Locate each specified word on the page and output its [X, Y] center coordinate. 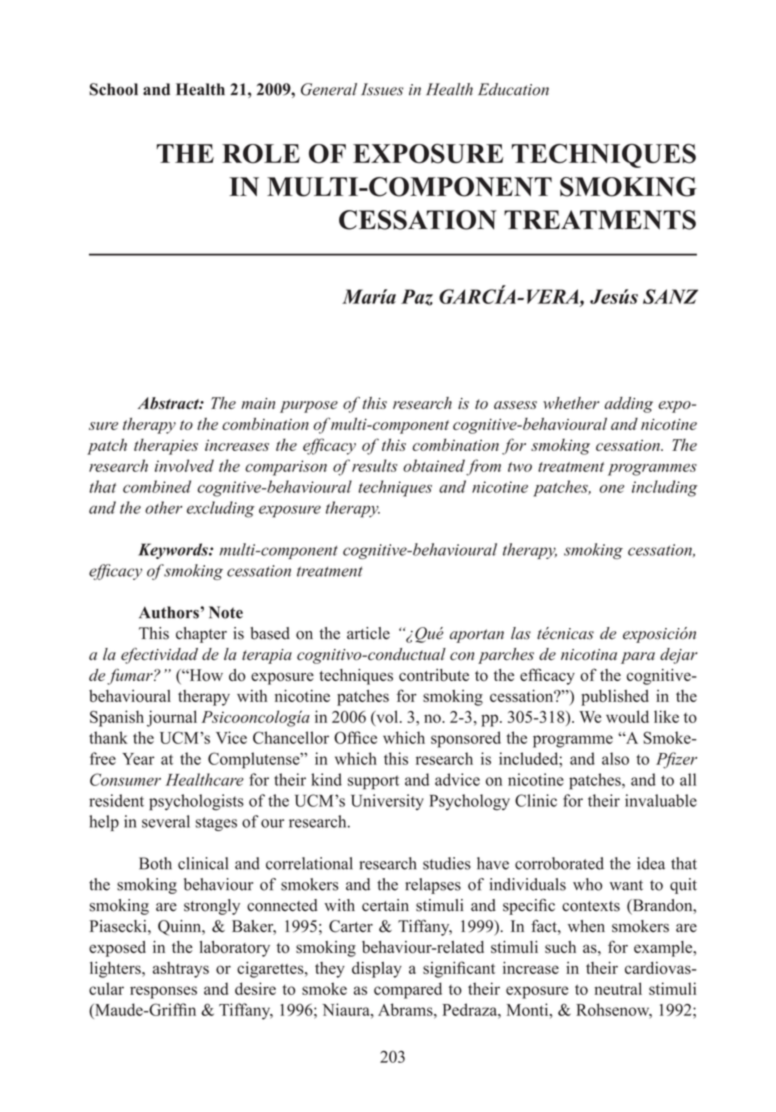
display [377, 970]
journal [172, 718]
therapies [166, 446]
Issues [382, 89]
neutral [618, 988]
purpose [309, 407]
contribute [434, 675]
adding [629, 405]
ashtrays [181, 970]
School [113, 89]
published [615, 698]
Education [513, 89]
